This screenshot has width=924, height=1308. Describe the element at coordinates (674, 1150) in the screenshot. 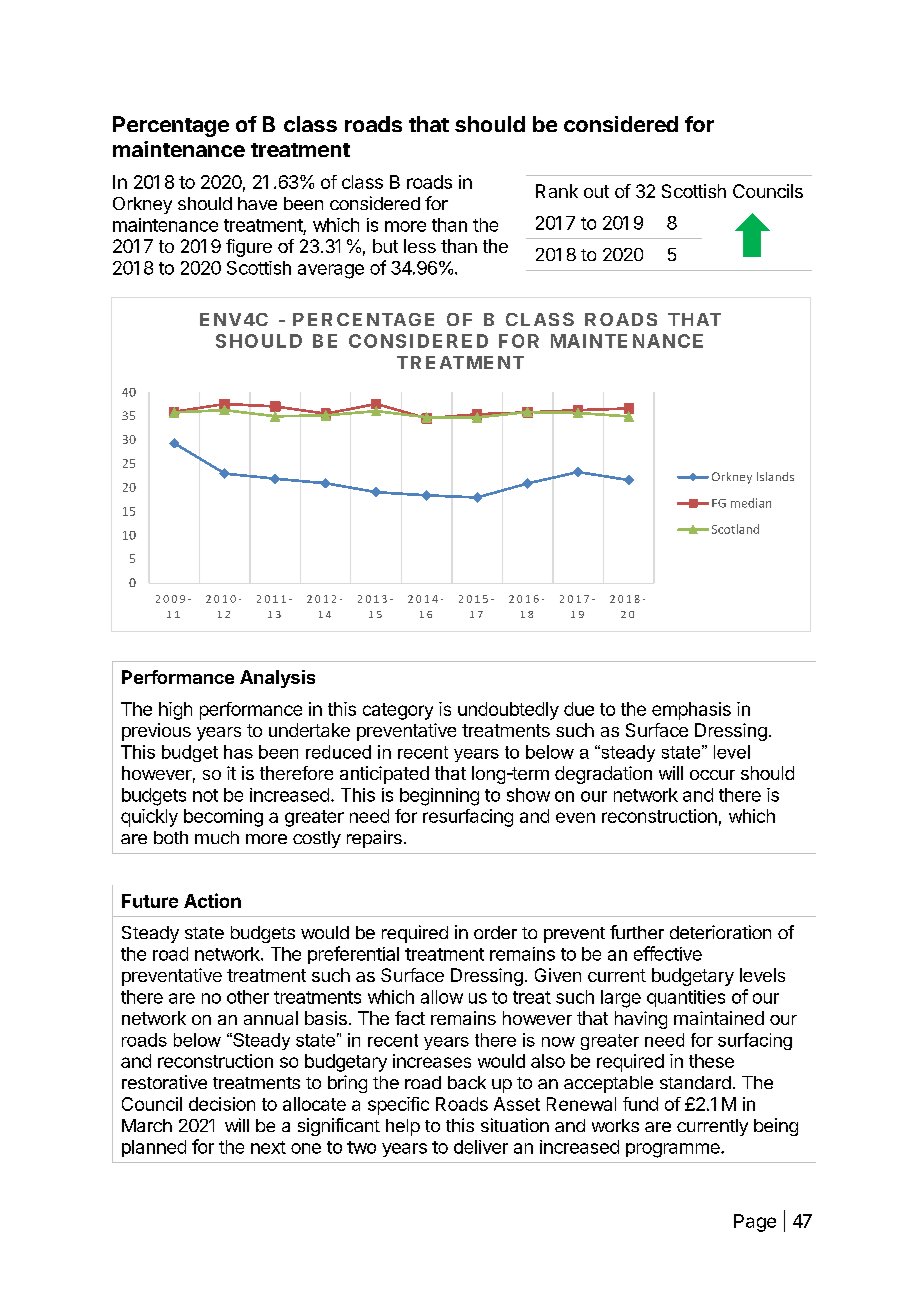

I see `programme` at that location.
